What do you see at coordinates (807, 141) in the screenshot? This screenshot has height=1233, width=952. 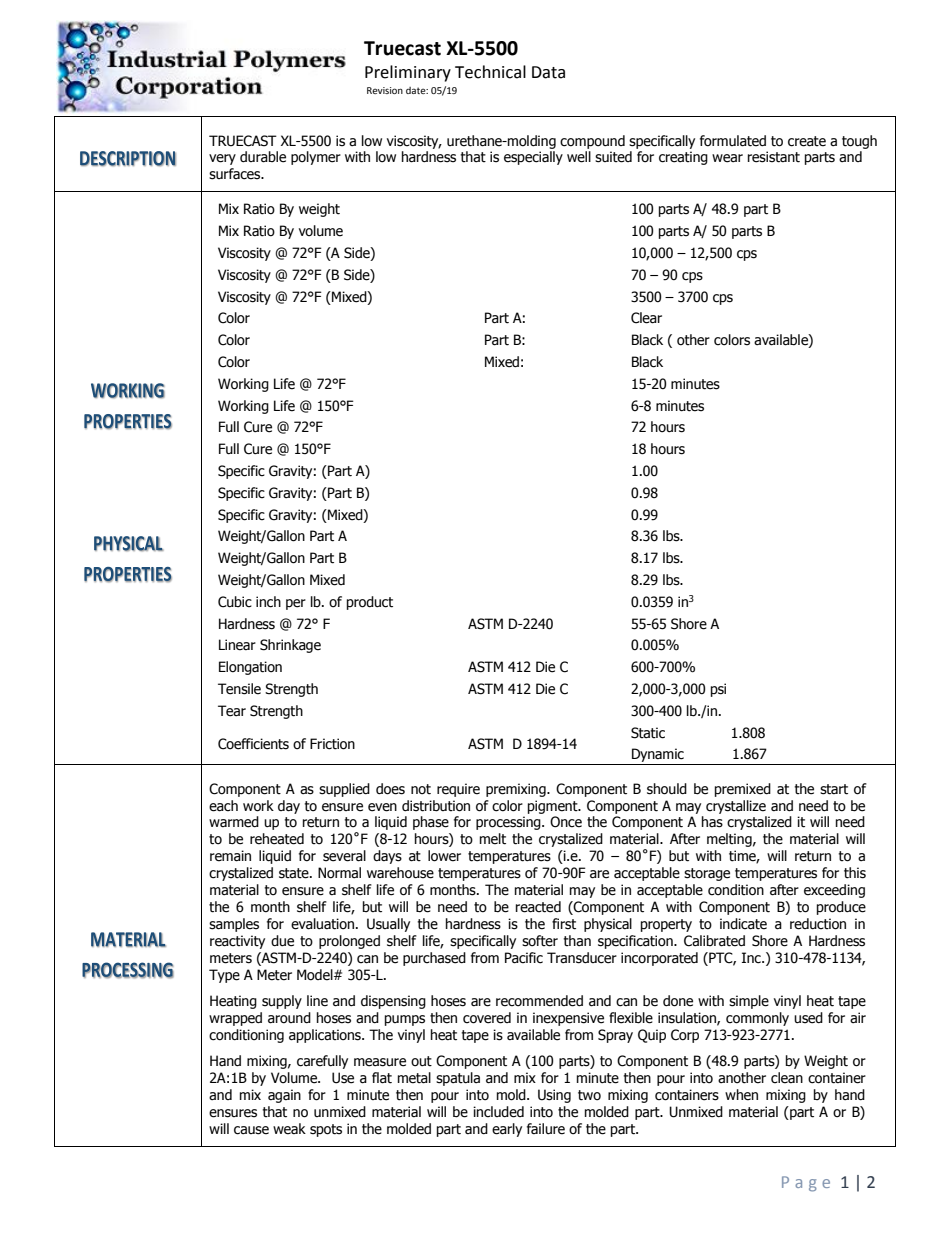 I see `create` at bounding box center [807, 141].
